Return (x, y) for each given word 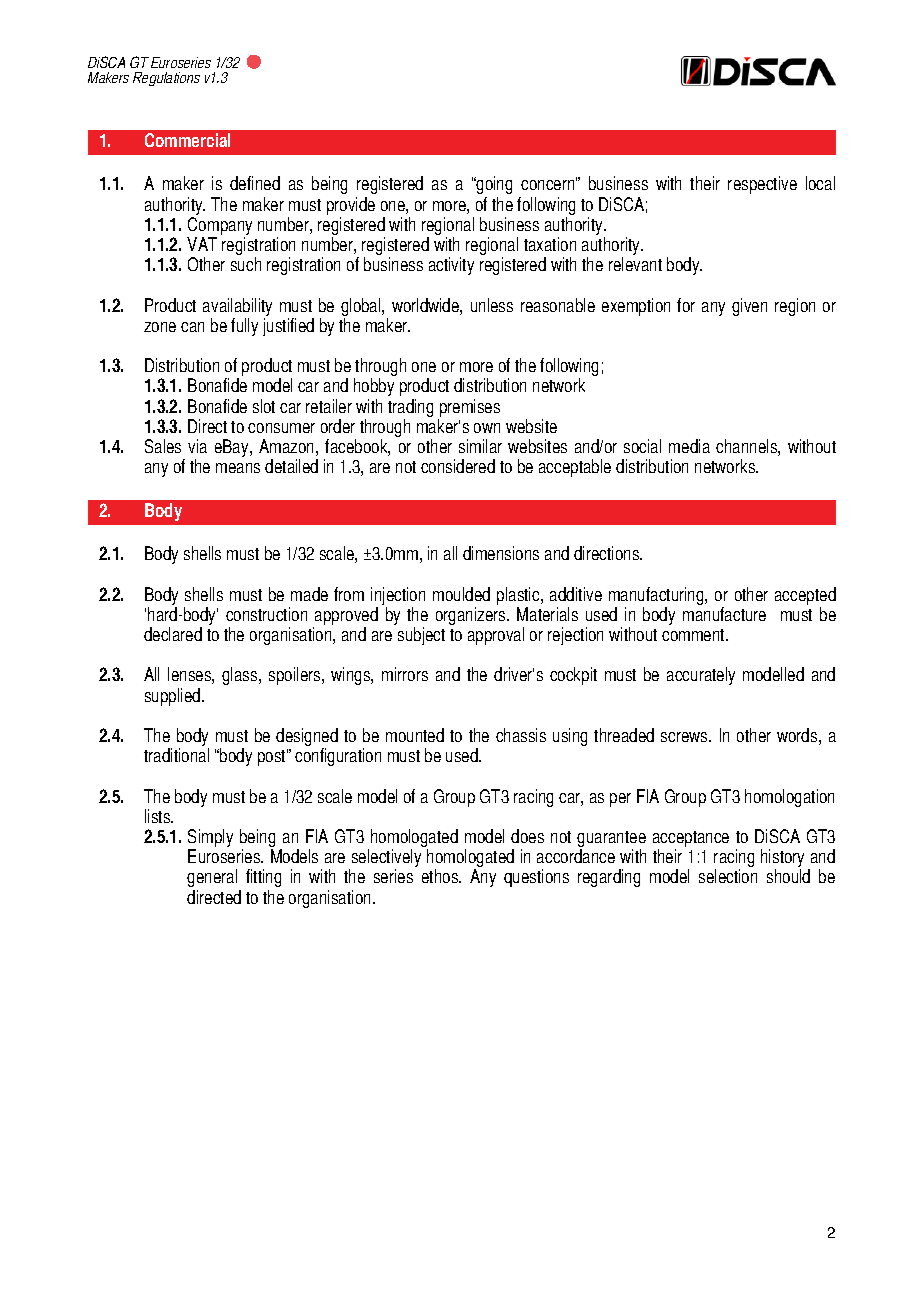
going (493, 185)
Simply (210, 839)
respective (762, 185)
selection (728, 876)
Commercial (187, 140)
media (689, 446)
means (238, 468)
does (527, 836)
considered (458, 466)
